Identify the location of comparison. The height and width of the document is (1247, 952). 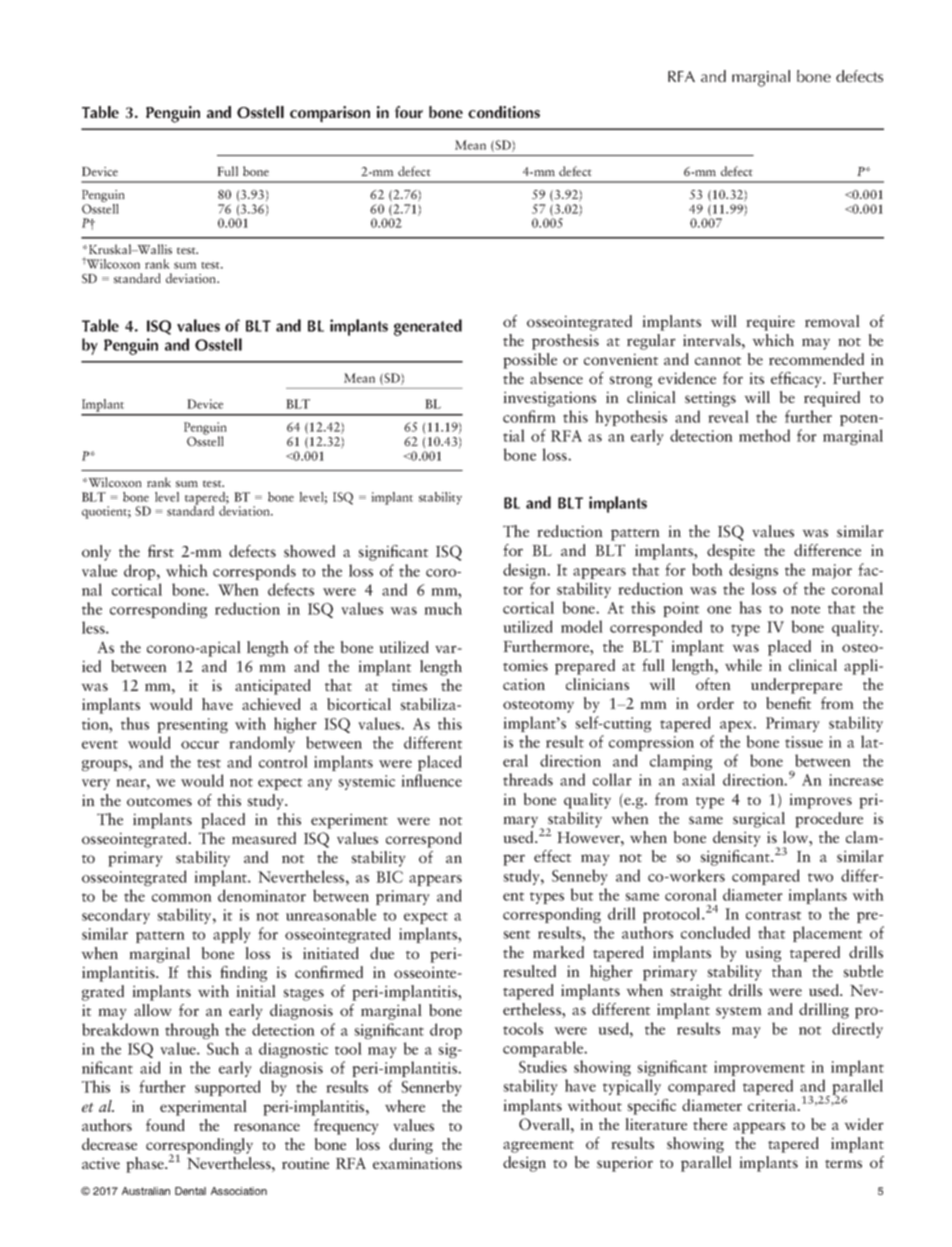
(330, 114).
